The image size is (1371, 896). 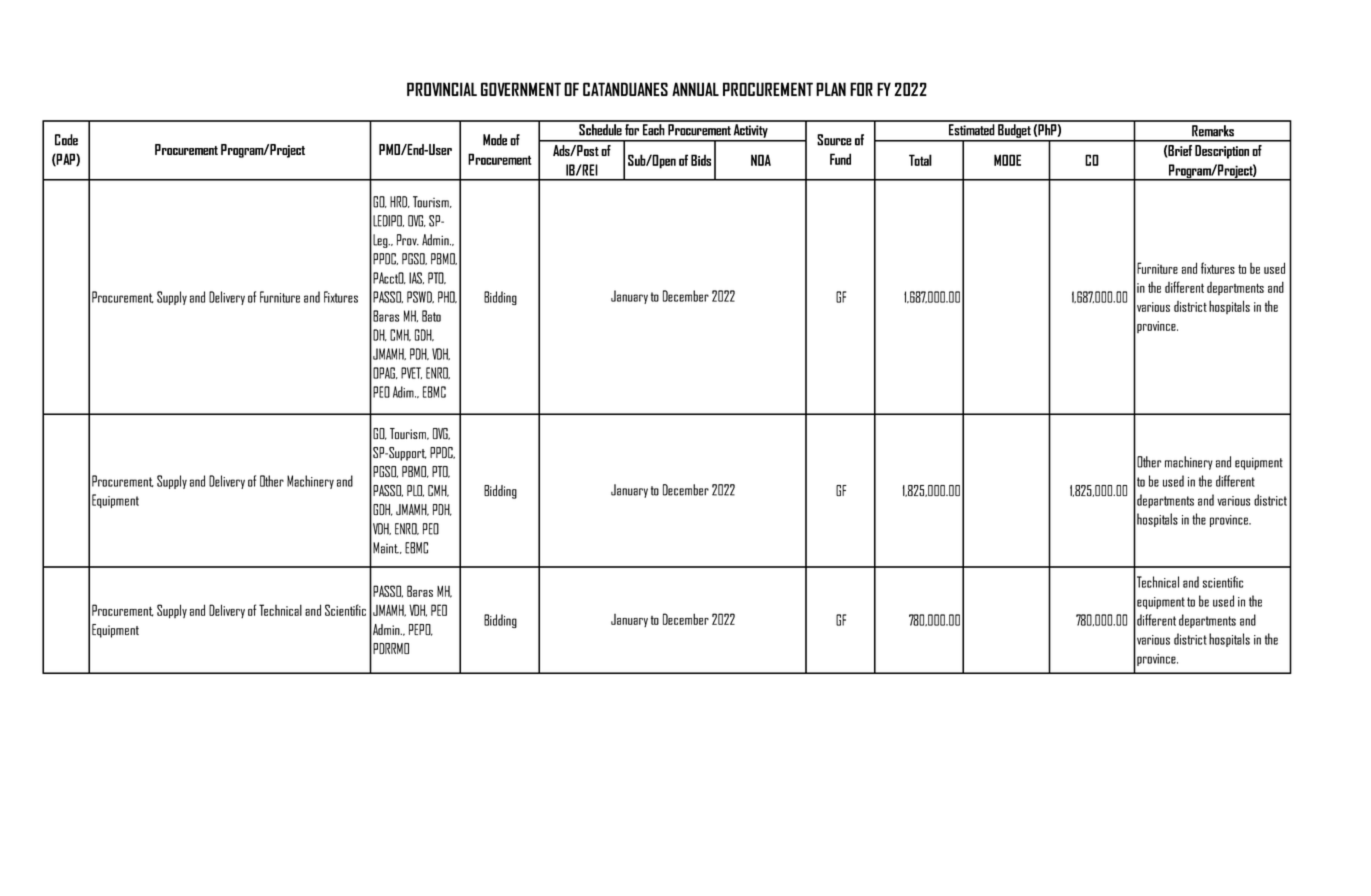 I want to click on PHO, so click(x=447, y=297).
